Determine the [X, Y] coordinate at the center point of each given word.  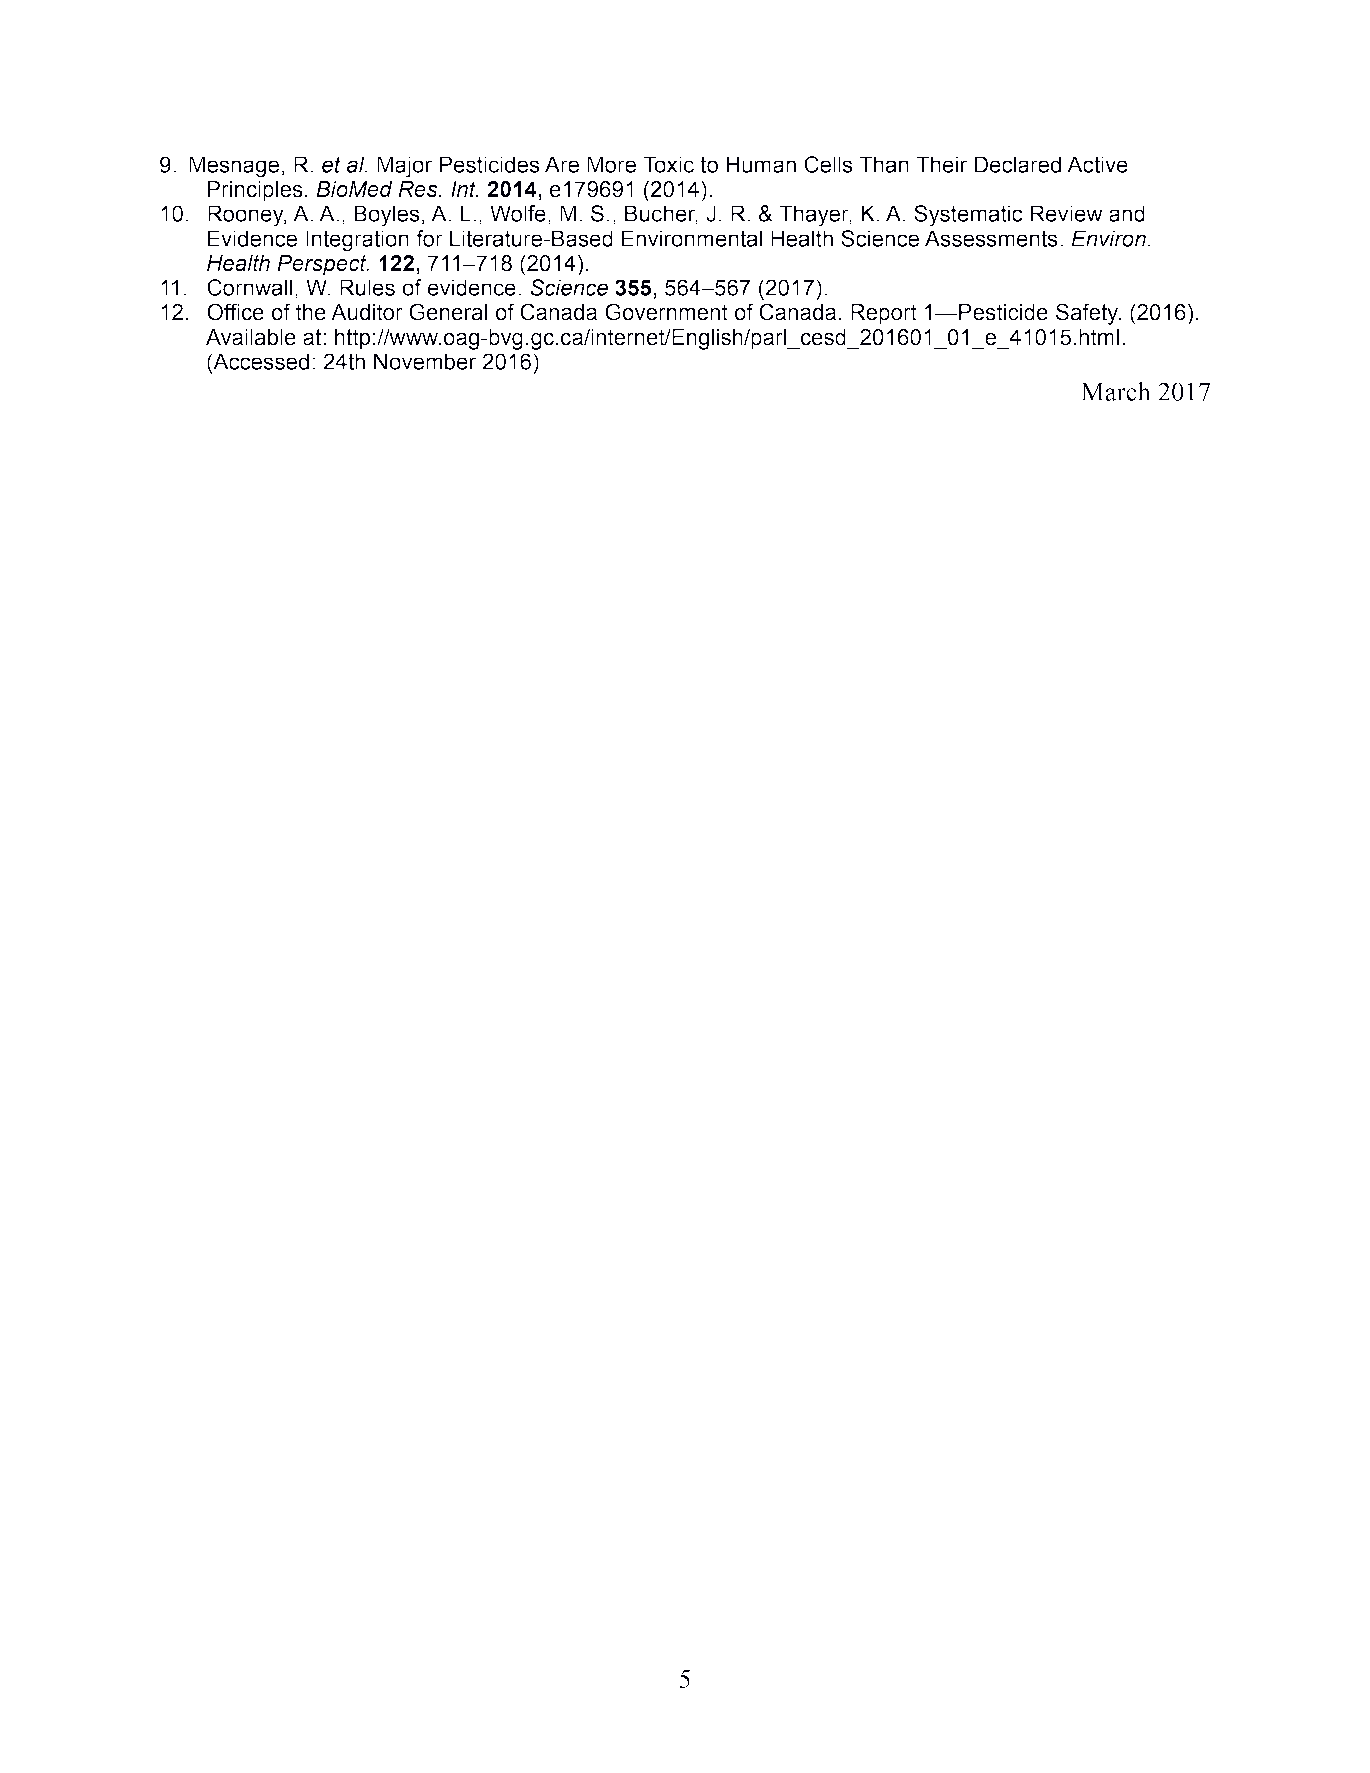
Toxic [668, 164]
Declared [1017, 164]
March [1116, 391]
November [425, 361]
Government [666, 312]
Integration [357, 241]
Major [404, 167]
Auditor [367, 312]
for [429, 238]
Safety [1088, 314]
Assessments [991, 238]
